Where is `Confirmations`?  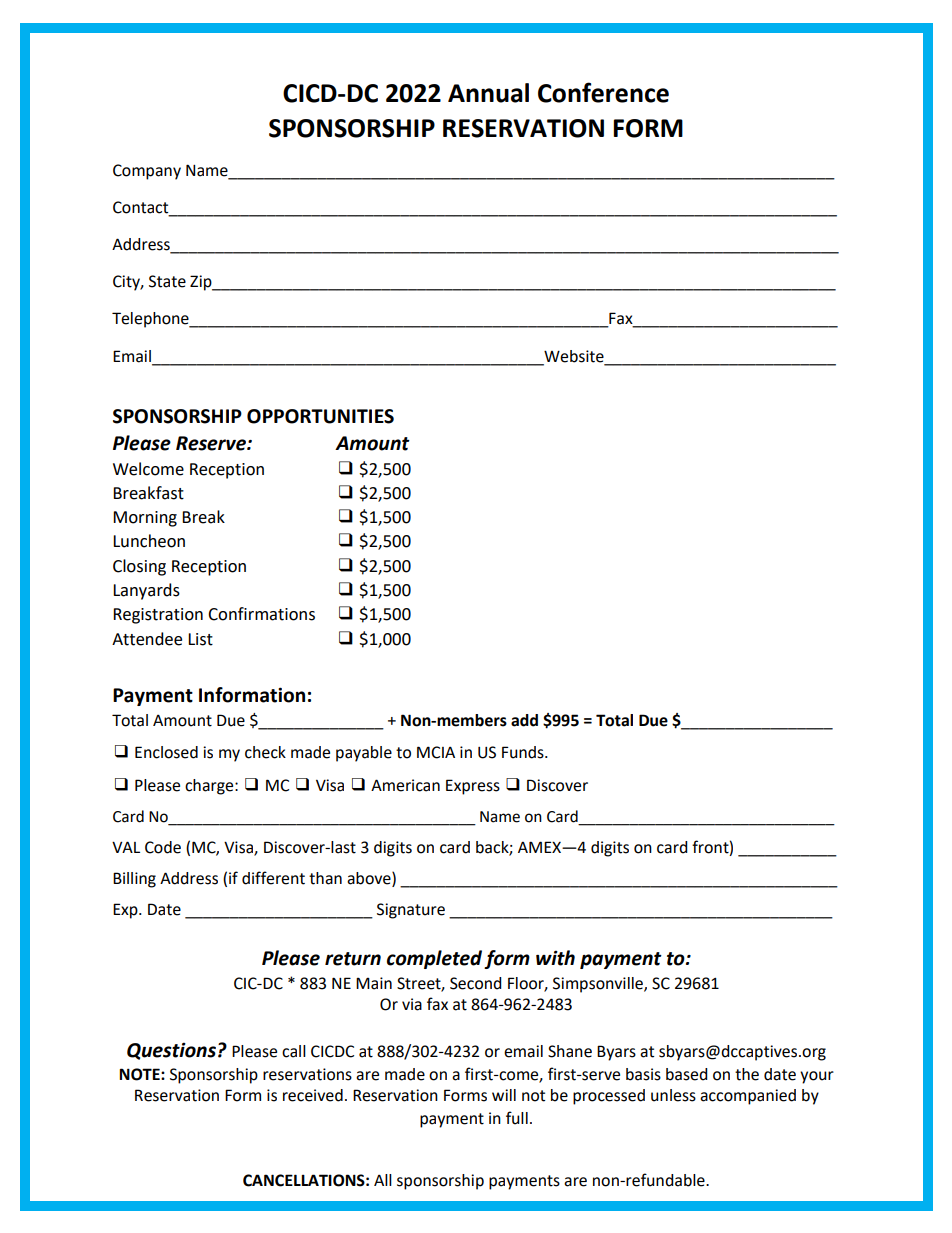
Confirmations is located at coordinates (261, 614).
